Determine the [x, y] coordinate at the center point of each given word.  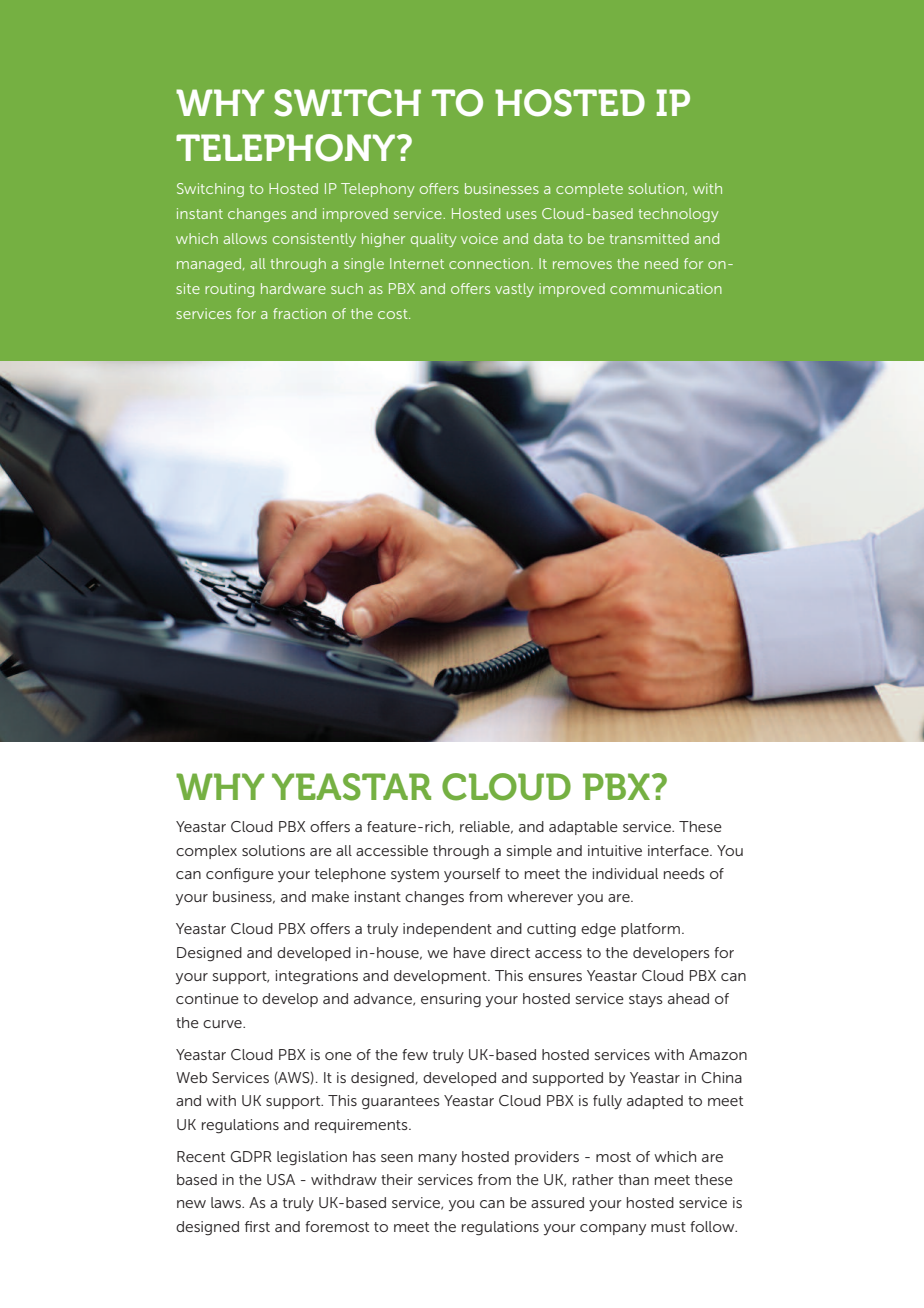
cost [394, 314]
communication [666, 288]
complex [206, 852]
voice [479, 238]
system [415, 876]
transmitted [649, 238]
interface [679, 850]
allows [245, 238]
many [438, 1160]
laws [227, 1202]
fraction [299, 313]
